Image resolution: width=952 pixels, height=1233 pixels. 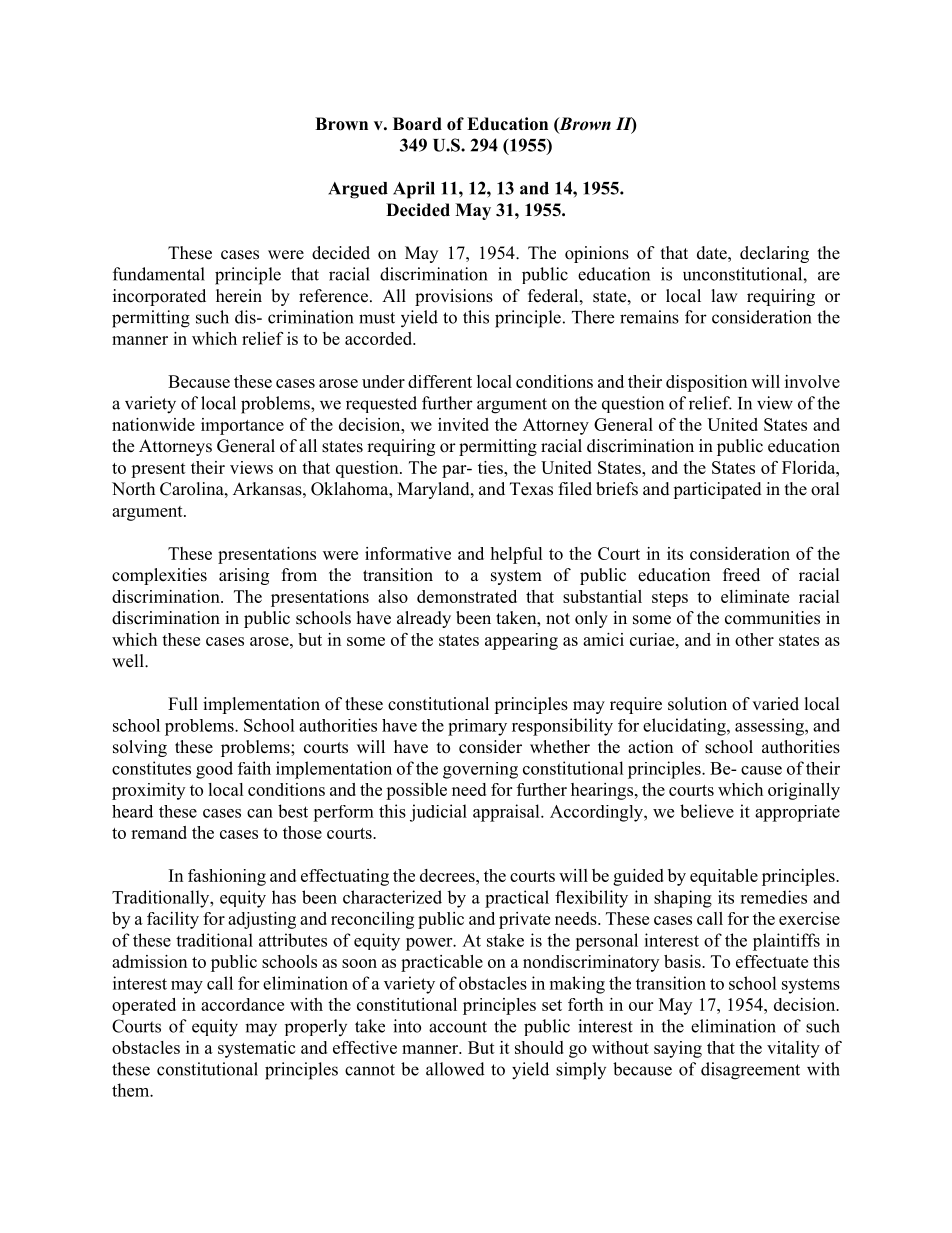 I want to click on assessing, so click(x=770, y=727).
